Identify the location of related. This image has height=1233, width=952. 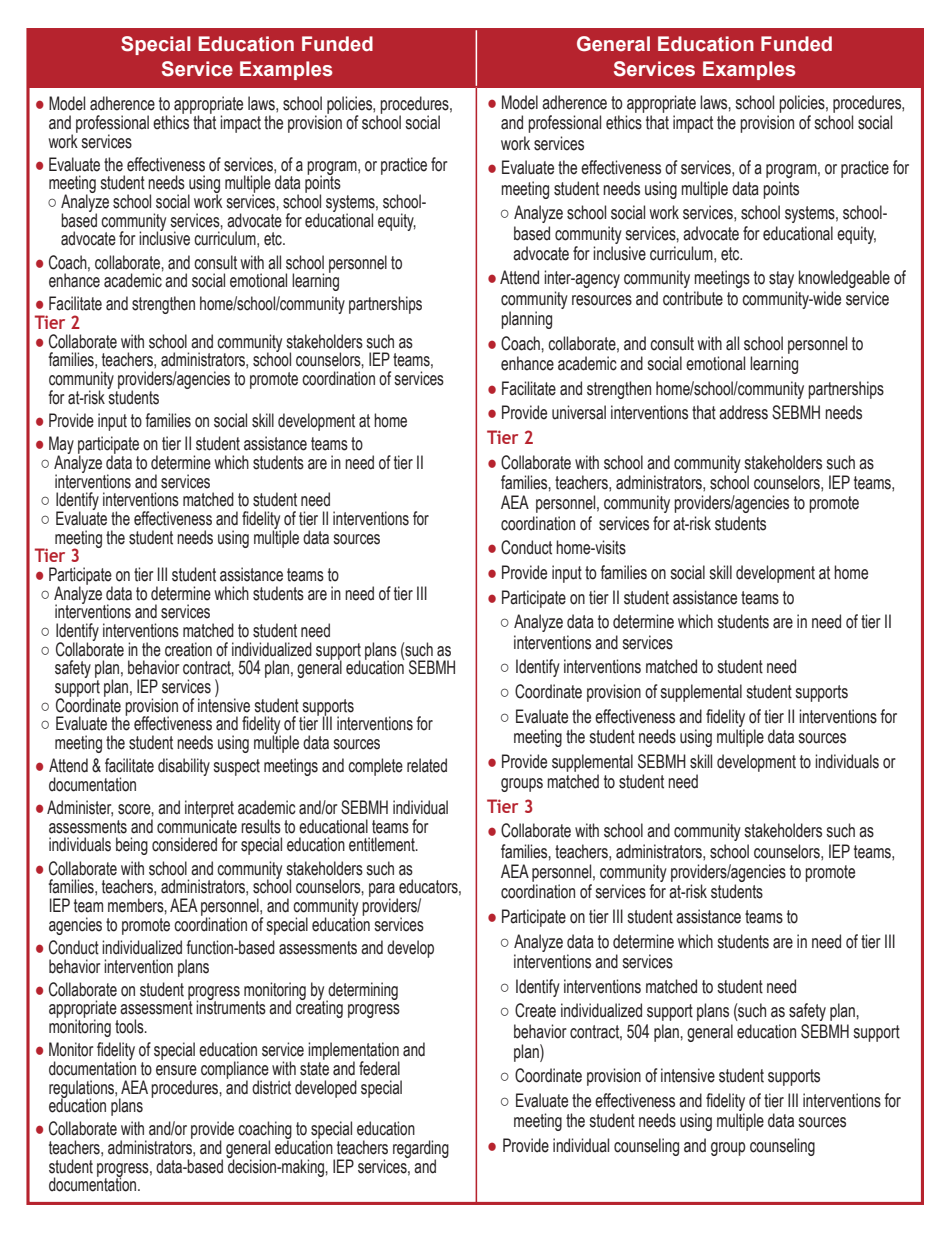
(427, 765).
